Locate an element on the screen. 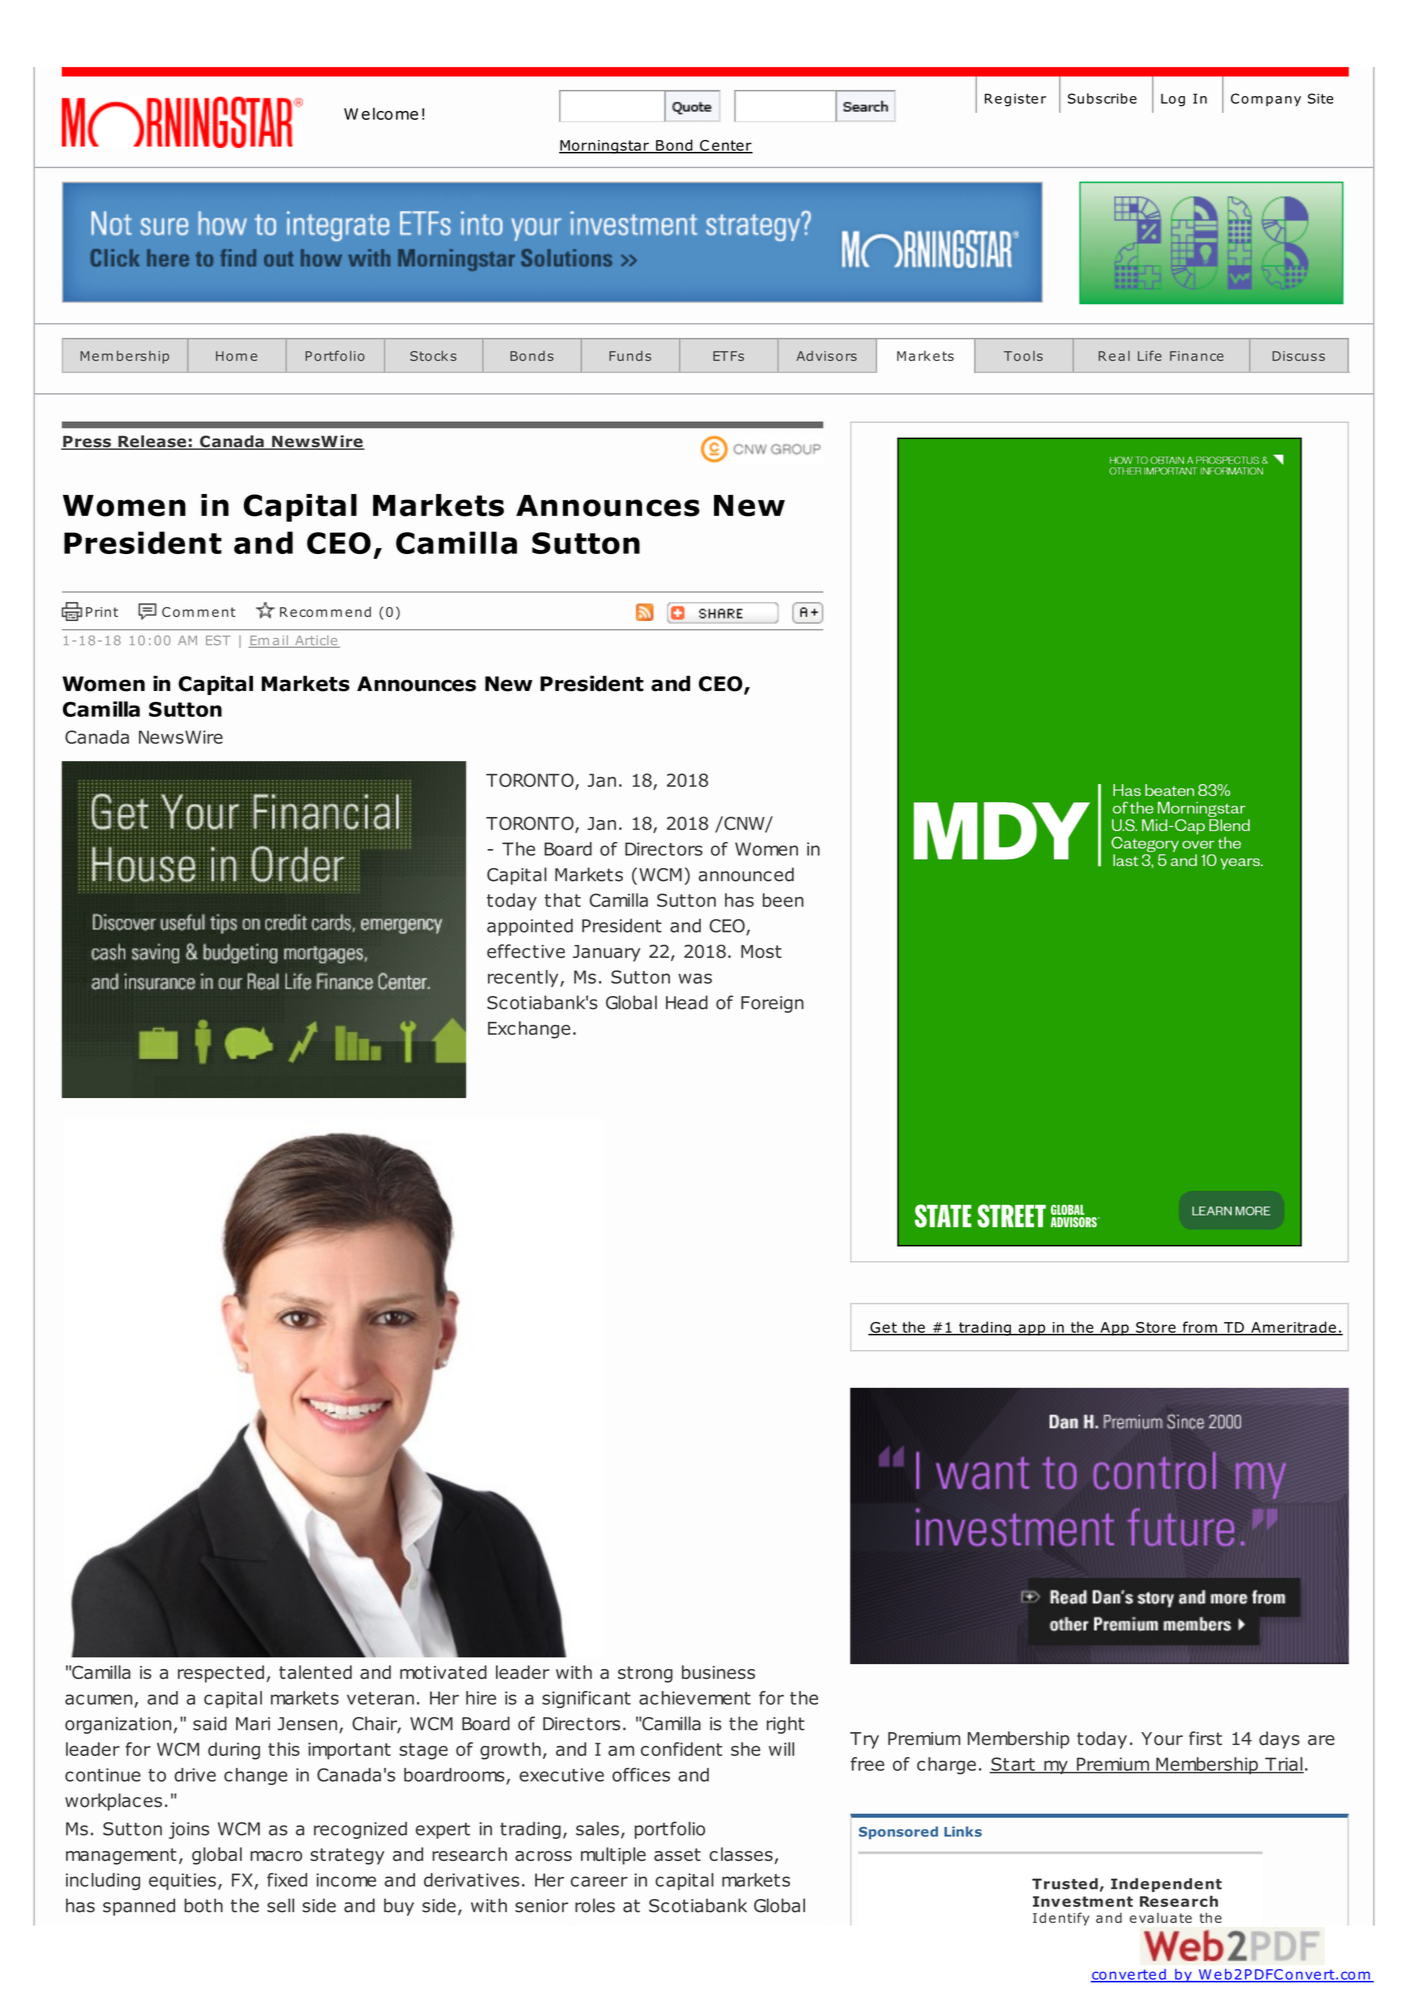 The width and height of the screenshot is (1409, 1994). evaluate is located at coordinates (1161, 1918).
